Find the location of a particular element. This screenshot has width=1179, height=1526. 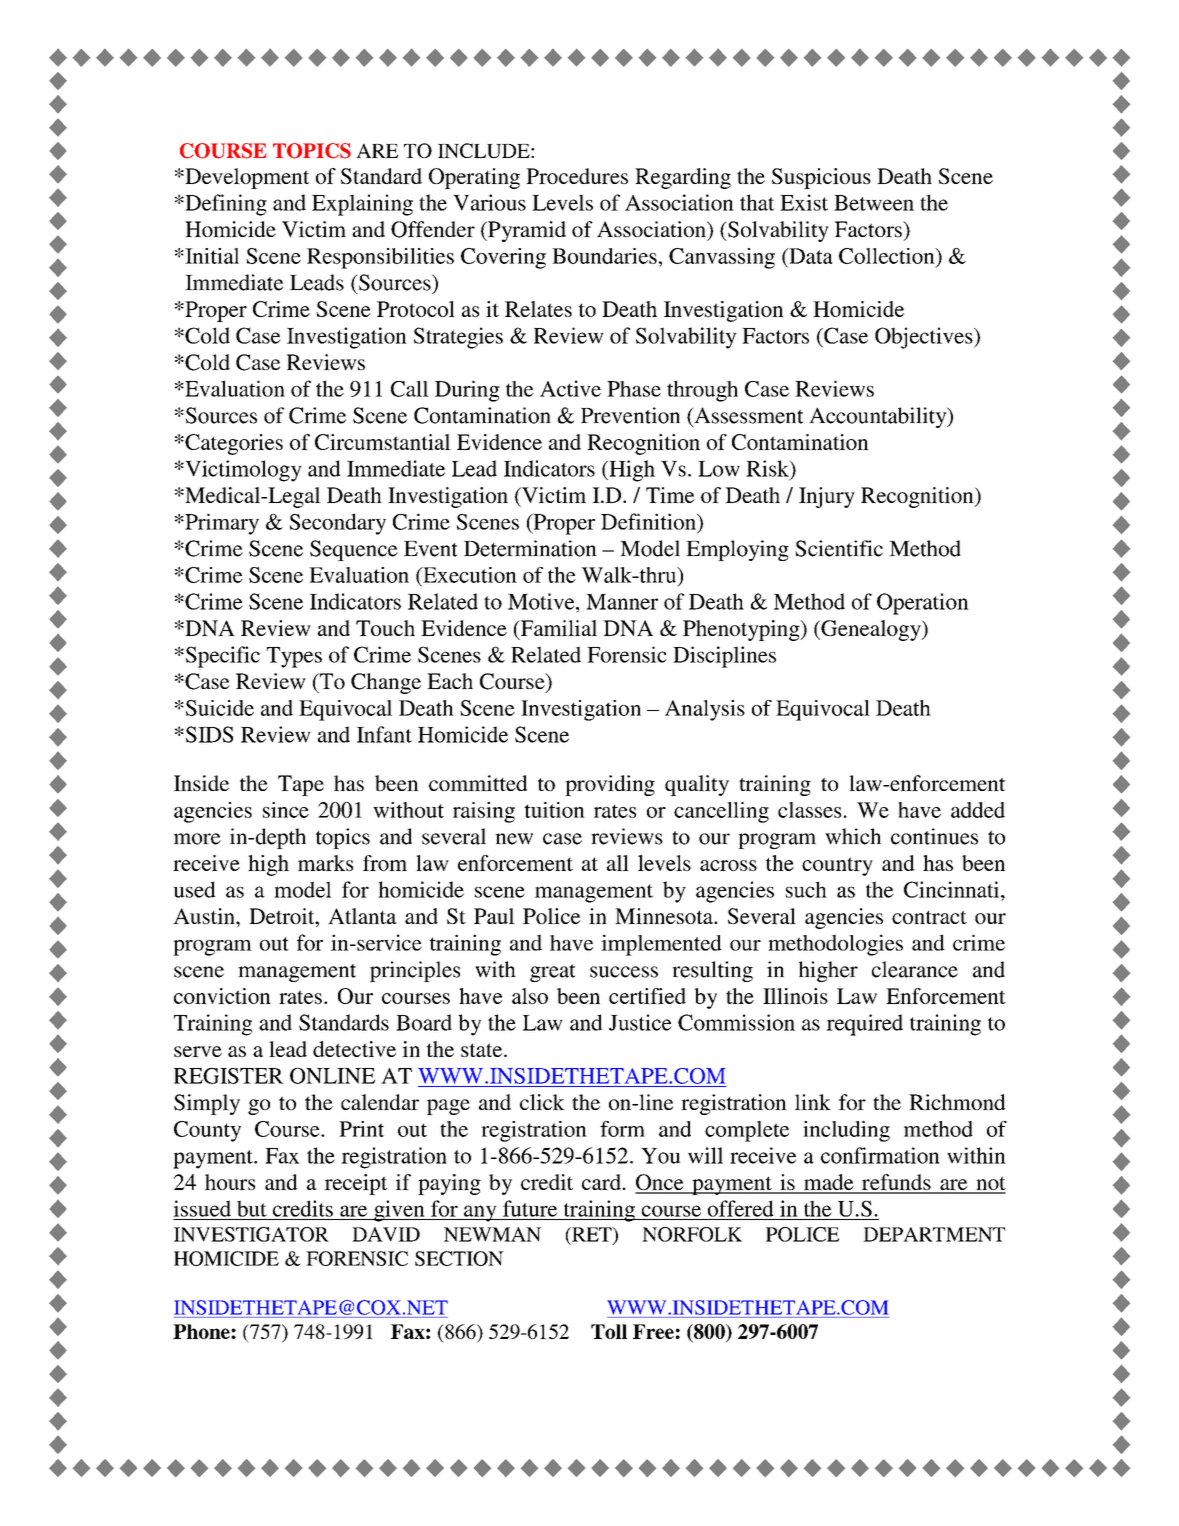

Procedures is located at coordinates (577, 176).
